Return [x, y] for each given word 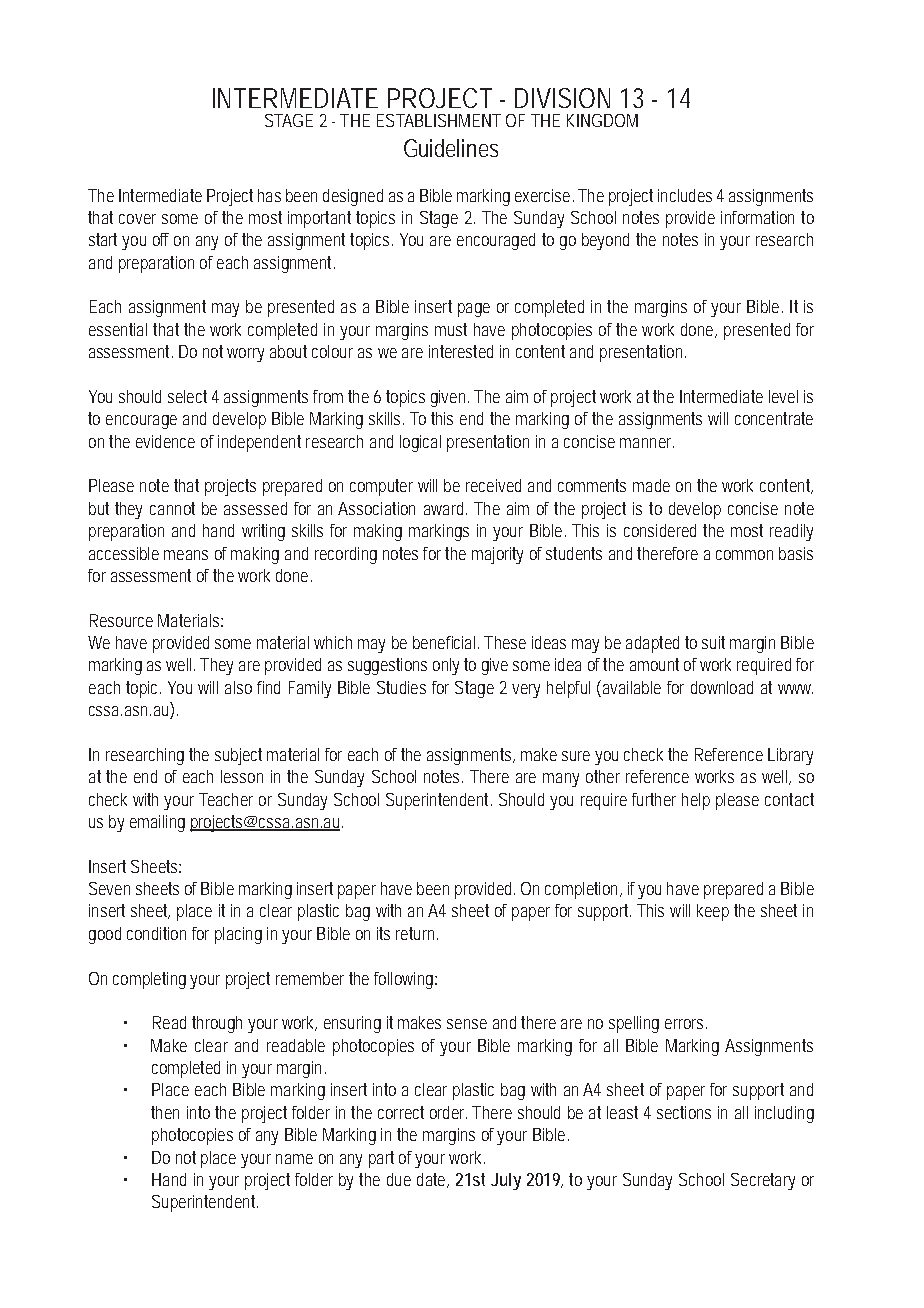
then [165, 1112]
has [269, 195]
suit [713, 642]
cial [463, 642]
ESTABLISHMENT [439, 120]
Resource [121, 620]
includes [685, 195]
